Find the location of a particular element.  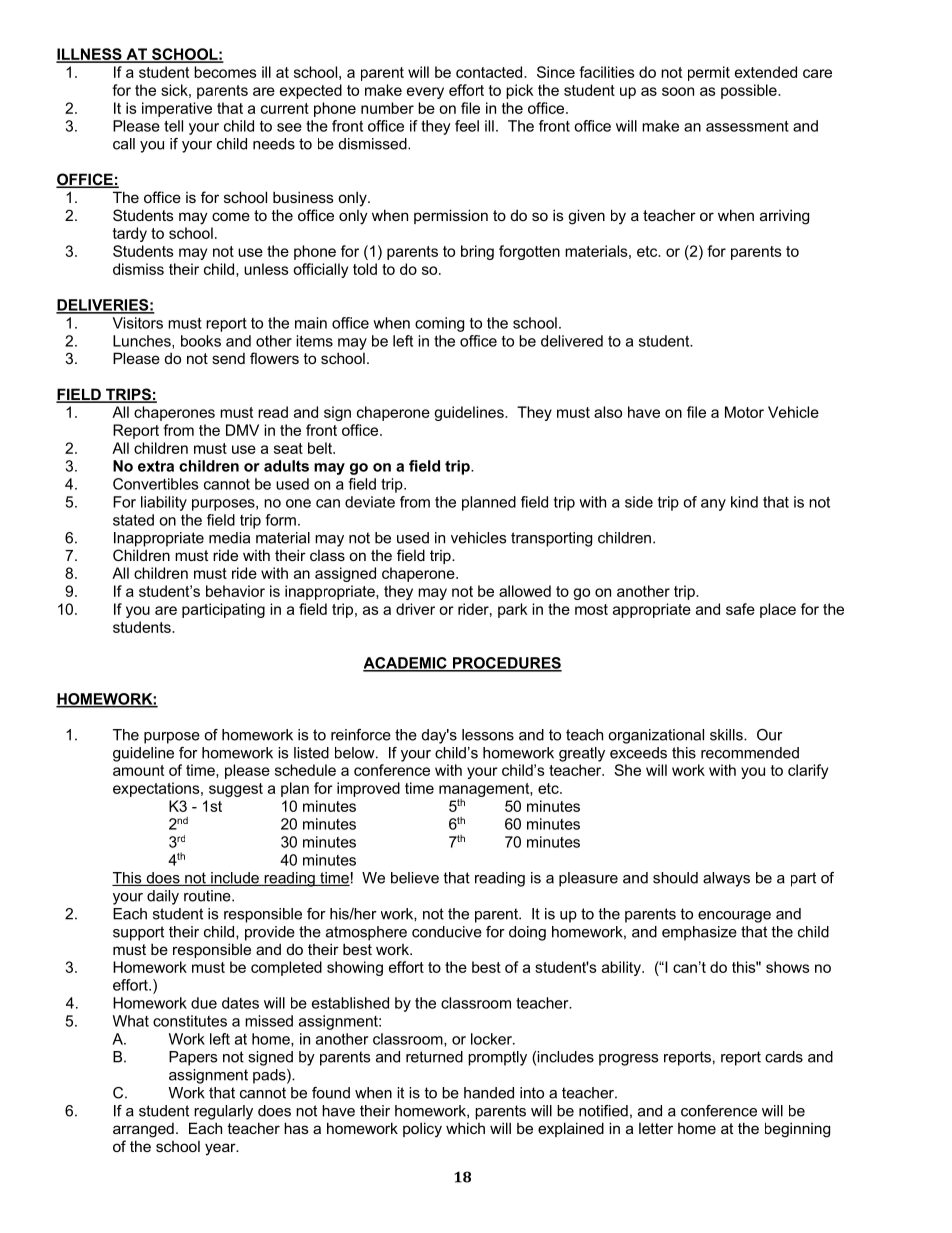

arriving is located at coordinates (784, 217).
